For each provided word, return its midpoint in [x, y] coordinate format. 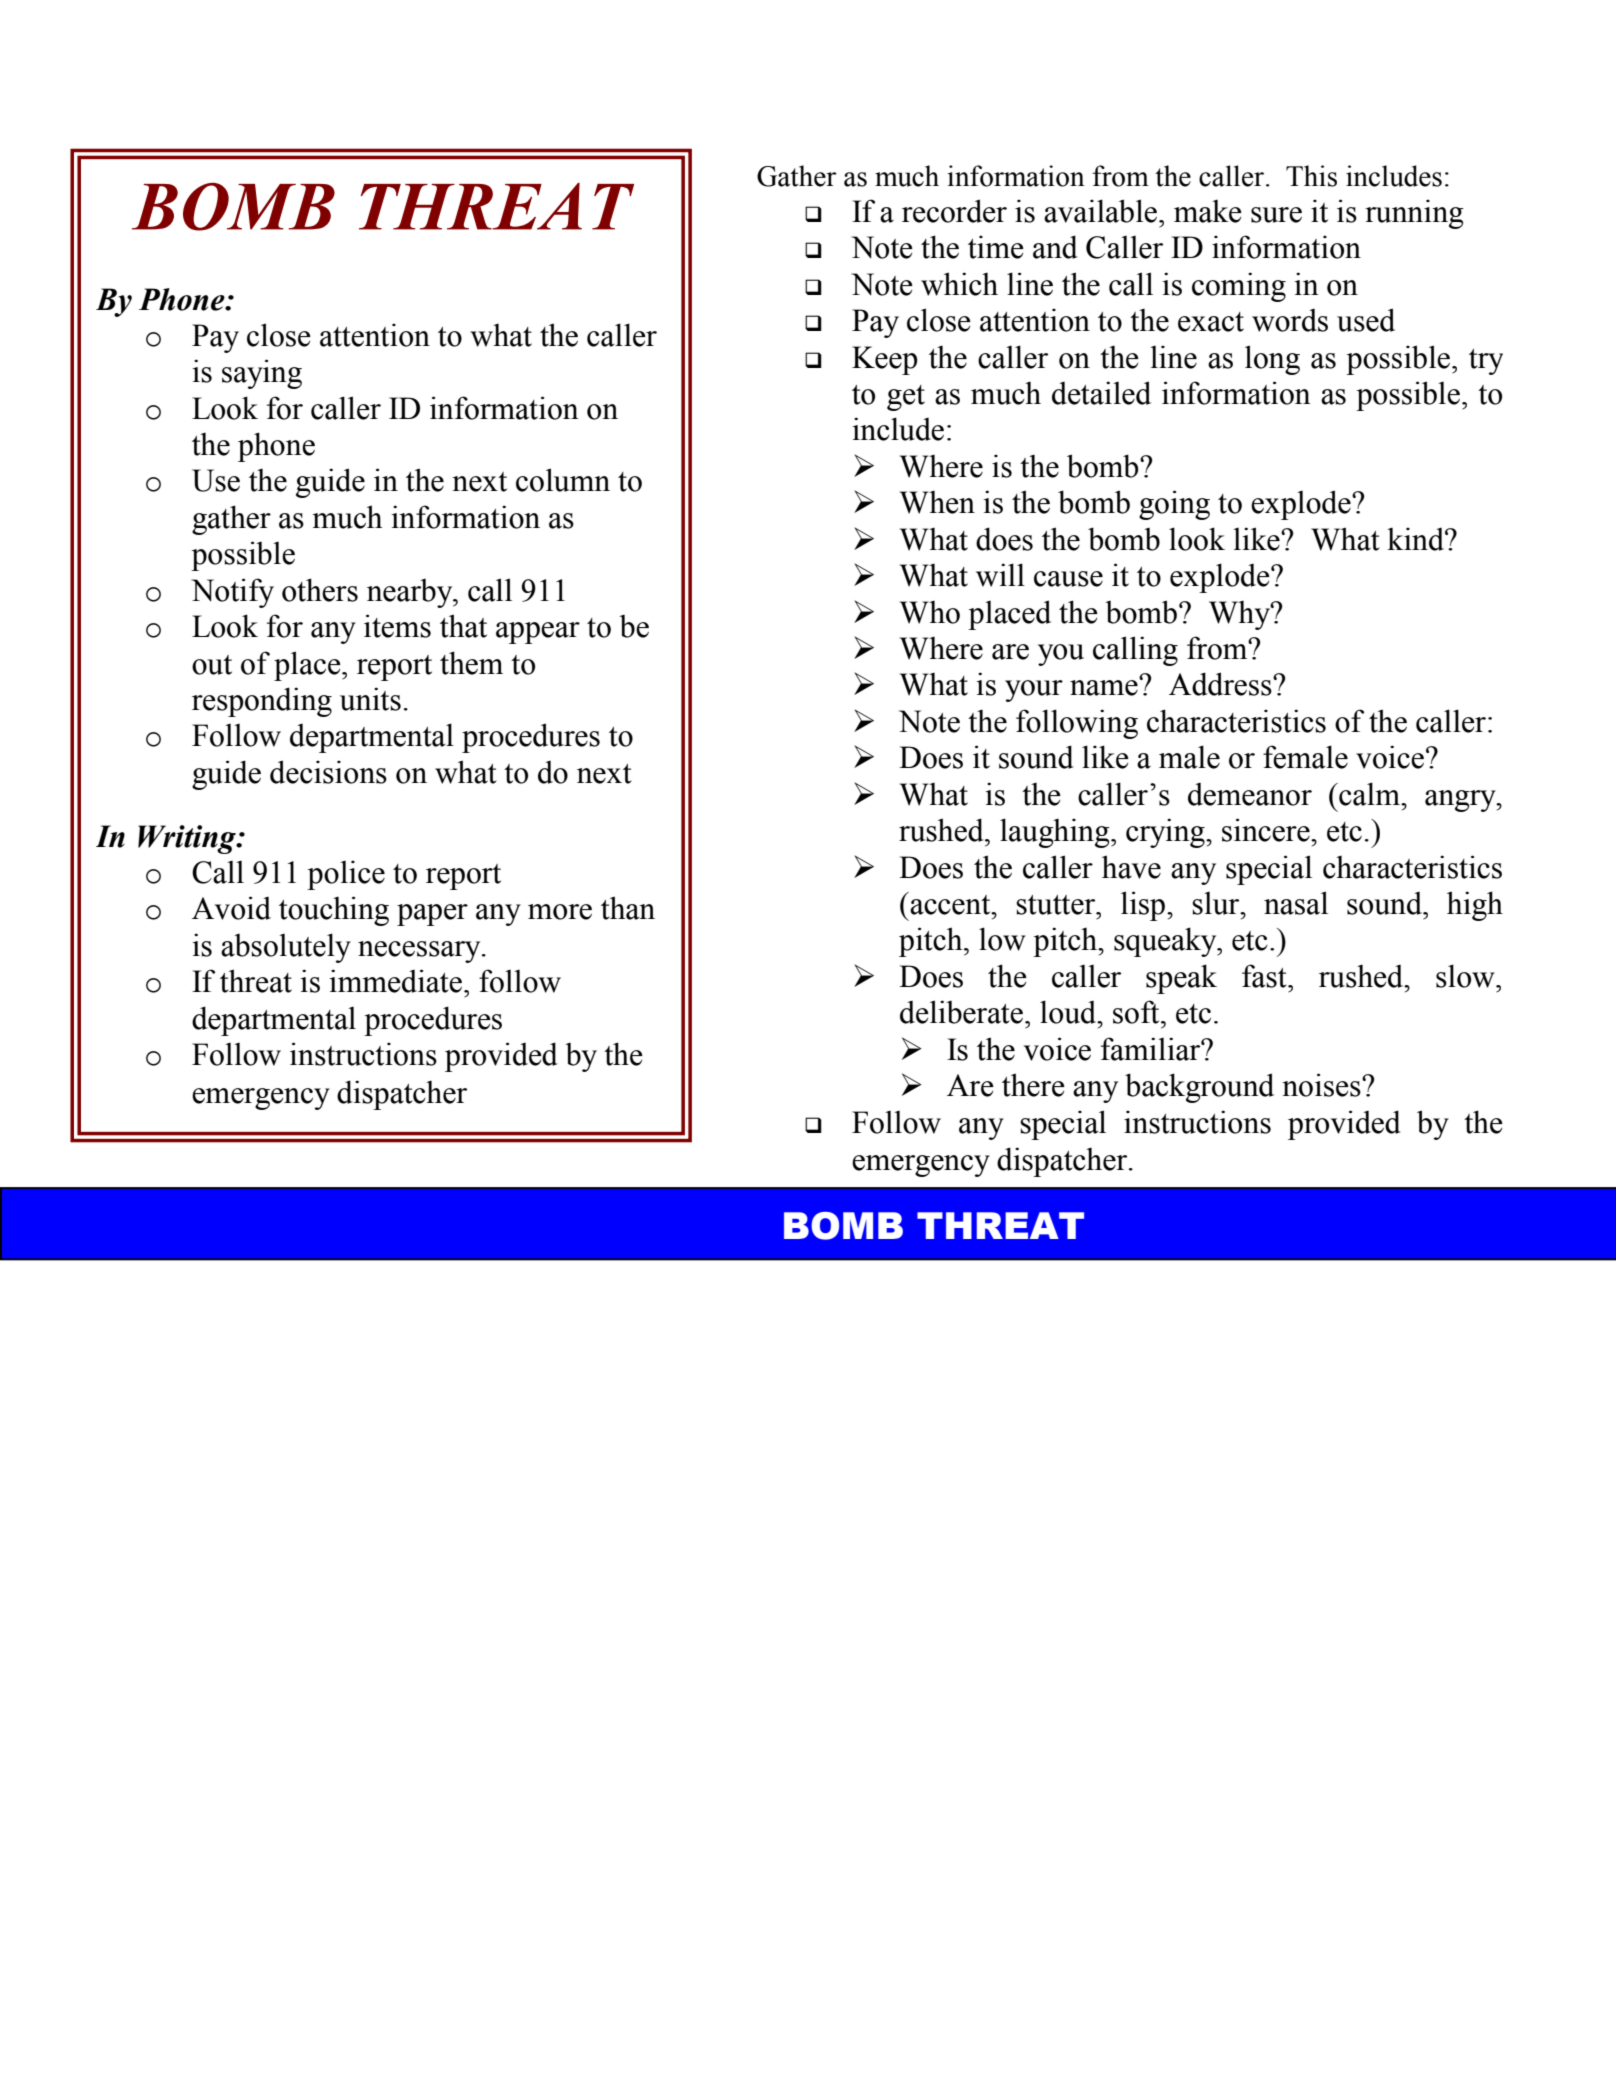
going [1174, 505]
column [563, 480]
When [937, 502]
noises [1322, 1085]
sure [1276, 215]
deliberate [963, 1012]
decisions [328, 772]
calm [1369, 794]
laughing [1056, 833]
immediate [395, 981]
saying [262, 374]
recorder [954, 211]
